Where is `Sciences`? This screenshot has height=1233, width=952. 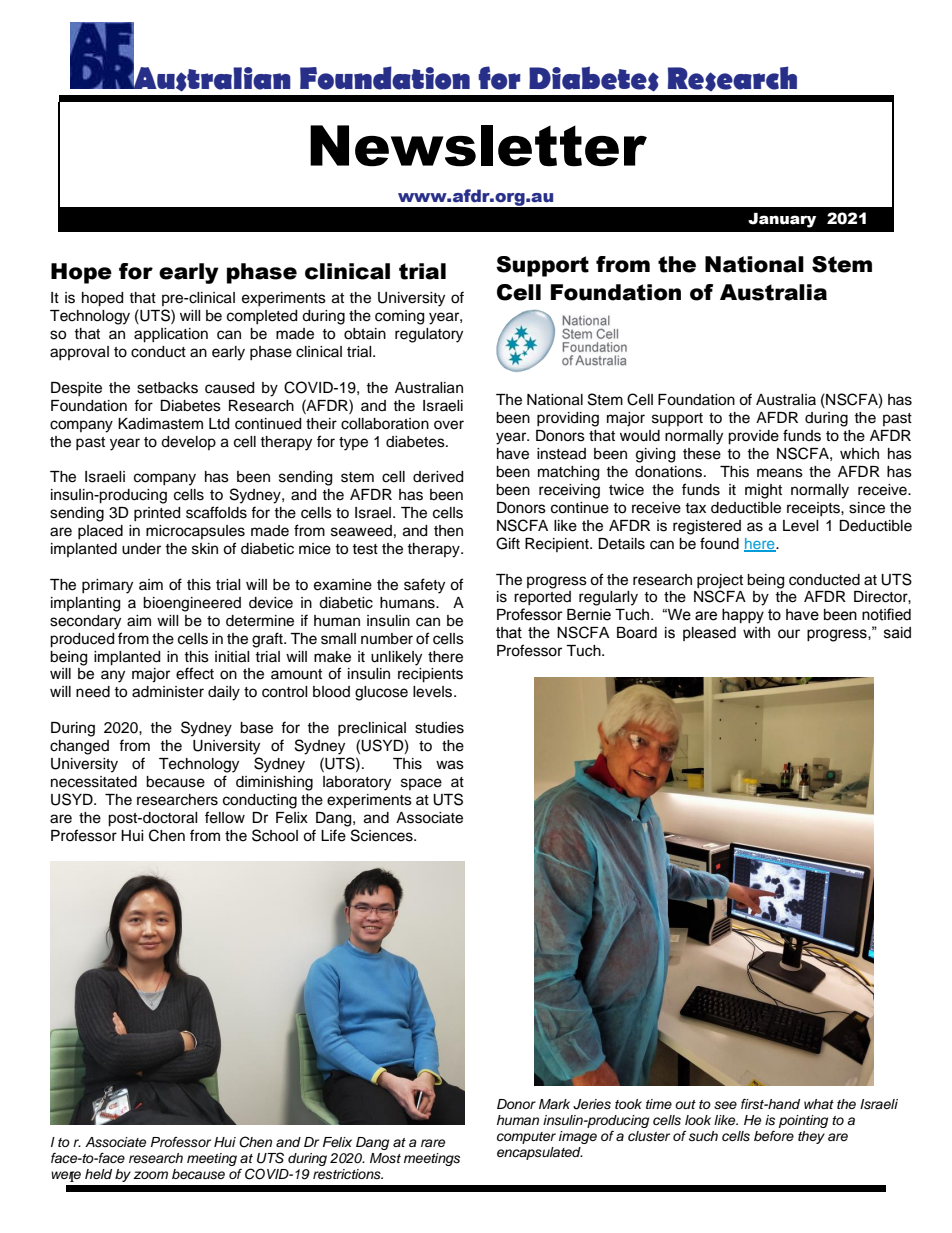
Sciences is located at coordinates (383, 835).
